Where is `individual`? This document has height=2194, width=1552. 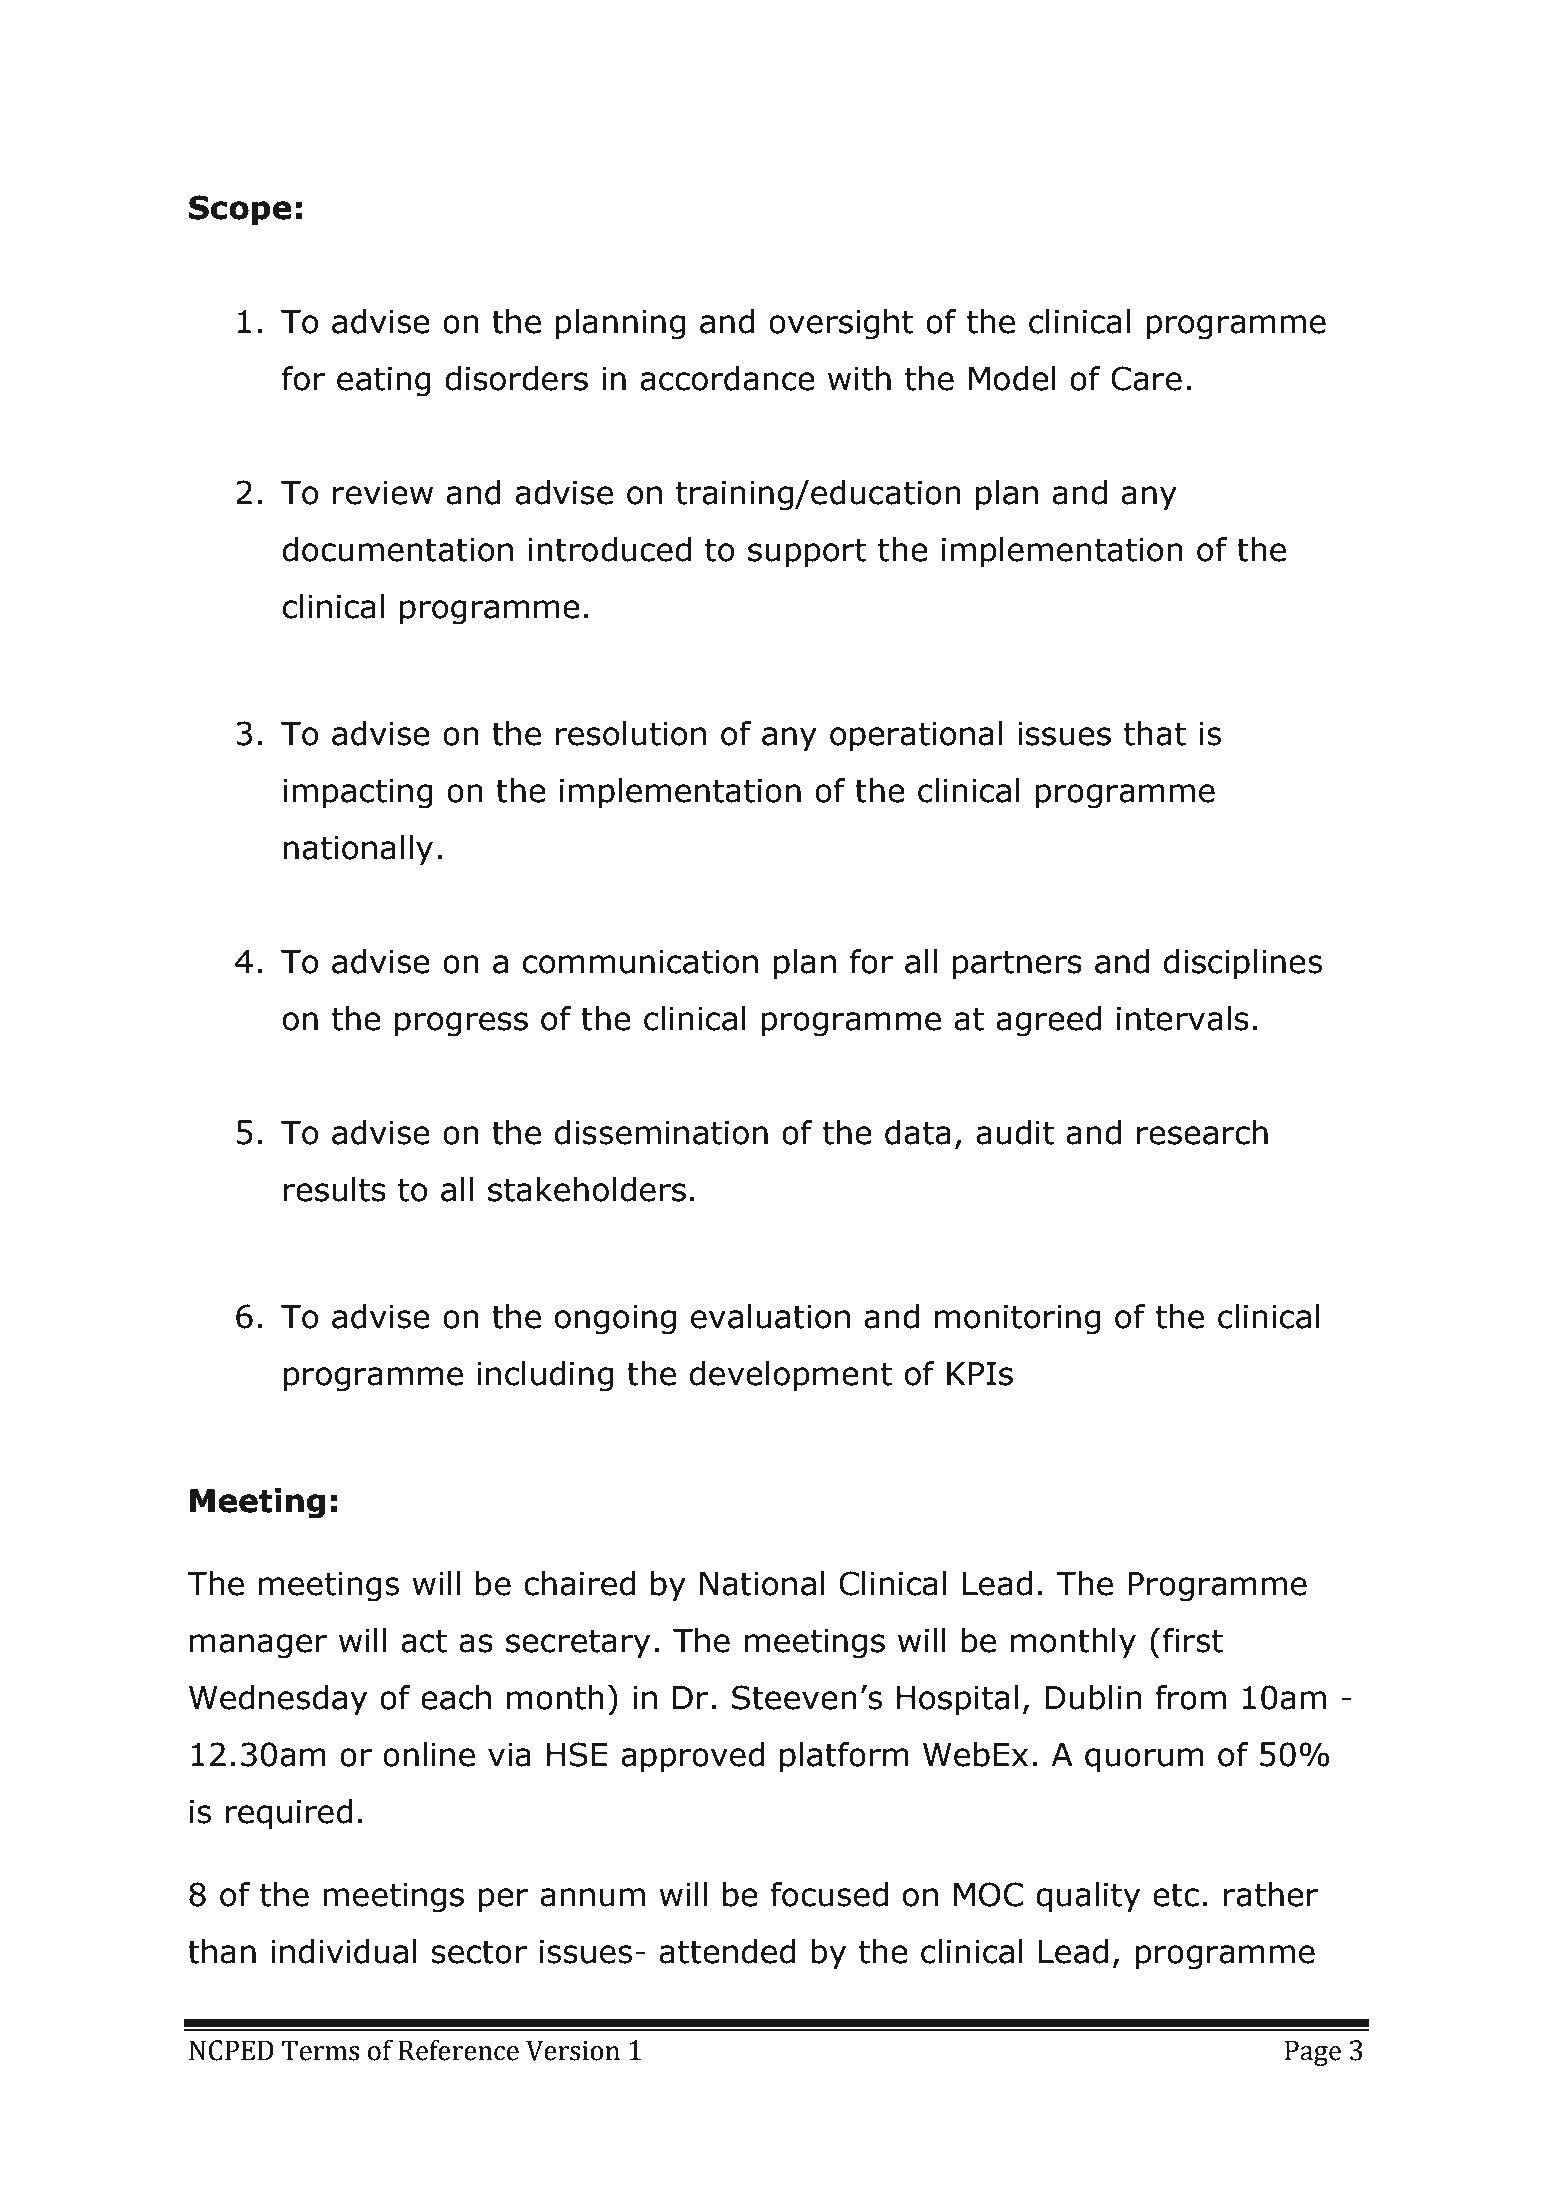
individual is located at coordinates (344, 1951).
